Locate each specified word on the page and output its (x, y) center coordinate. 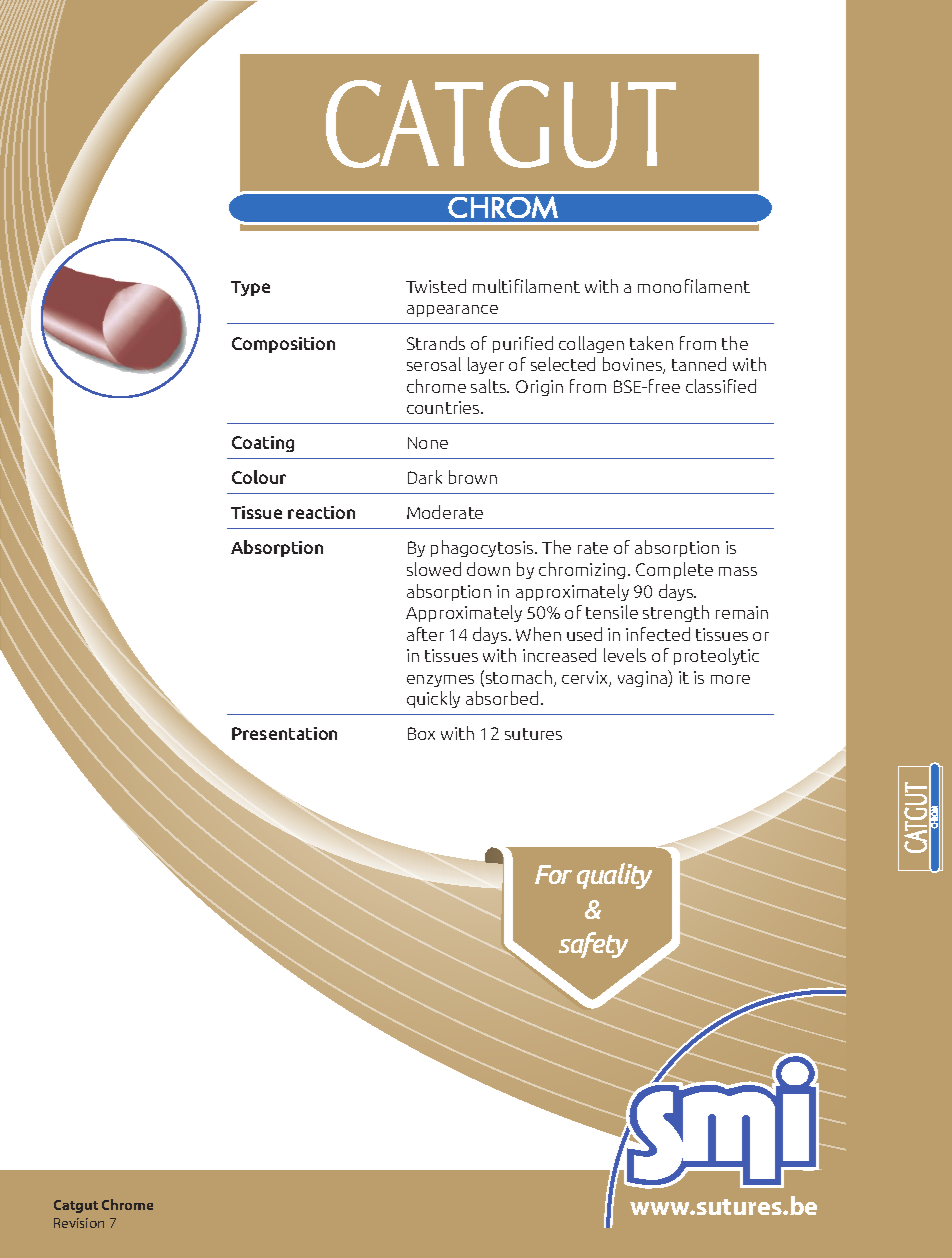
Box (421, 733)
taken (651, 343)
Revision (79, 1223)
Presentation (284, 733)
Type (250, 288)
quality (614, 876)
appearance (452, 311)
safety (593, 945)
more (730, 679)
